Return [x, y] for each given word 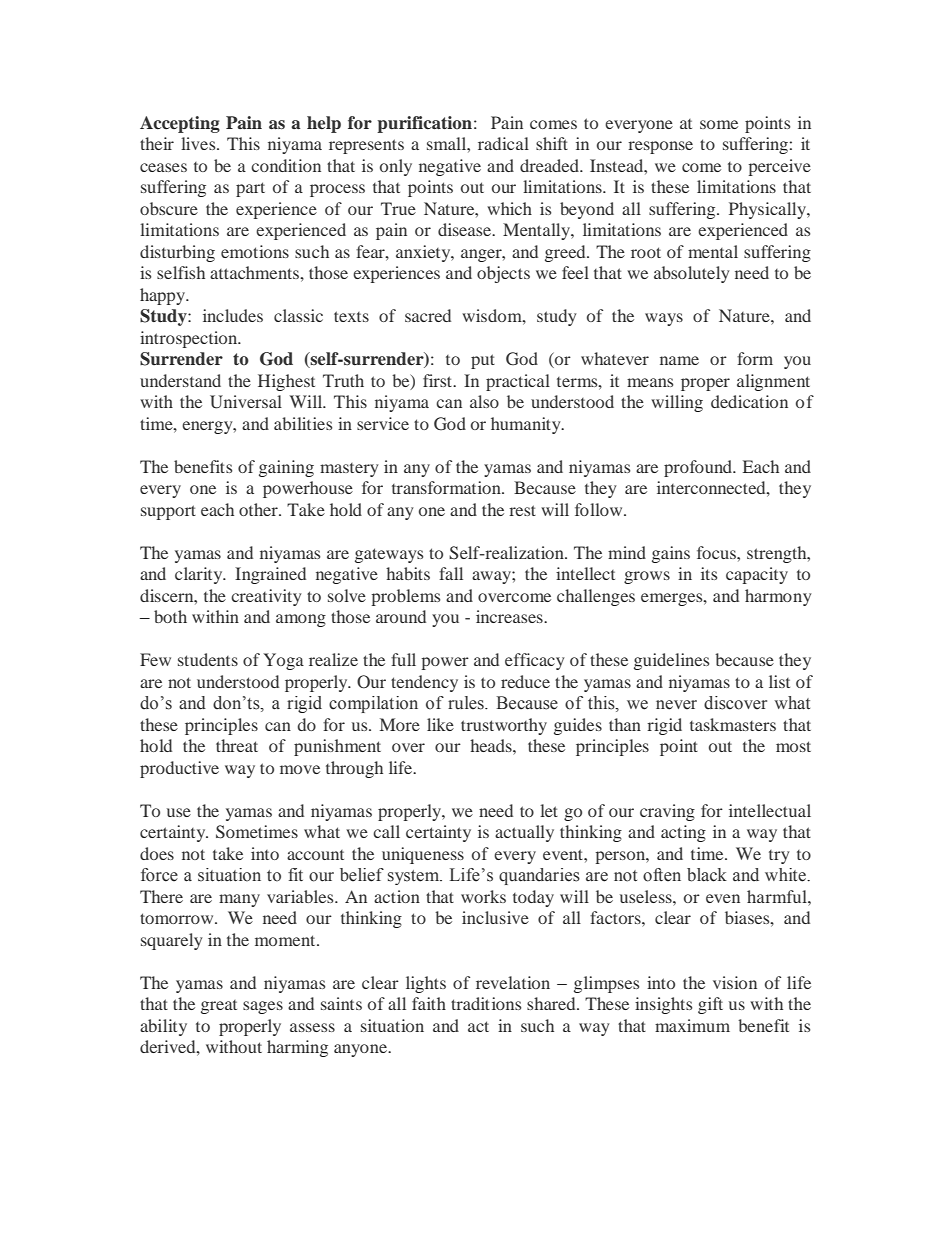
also [484, 401]
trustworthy [504, 726]
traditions [486, 1003]
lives [199, 143]
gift [710, 1005]
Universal [246, 402]
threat [237, 745]
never [676, 705]
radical [503, 143]
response [660, 147]
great [219, 1007]
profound [699, 468]
